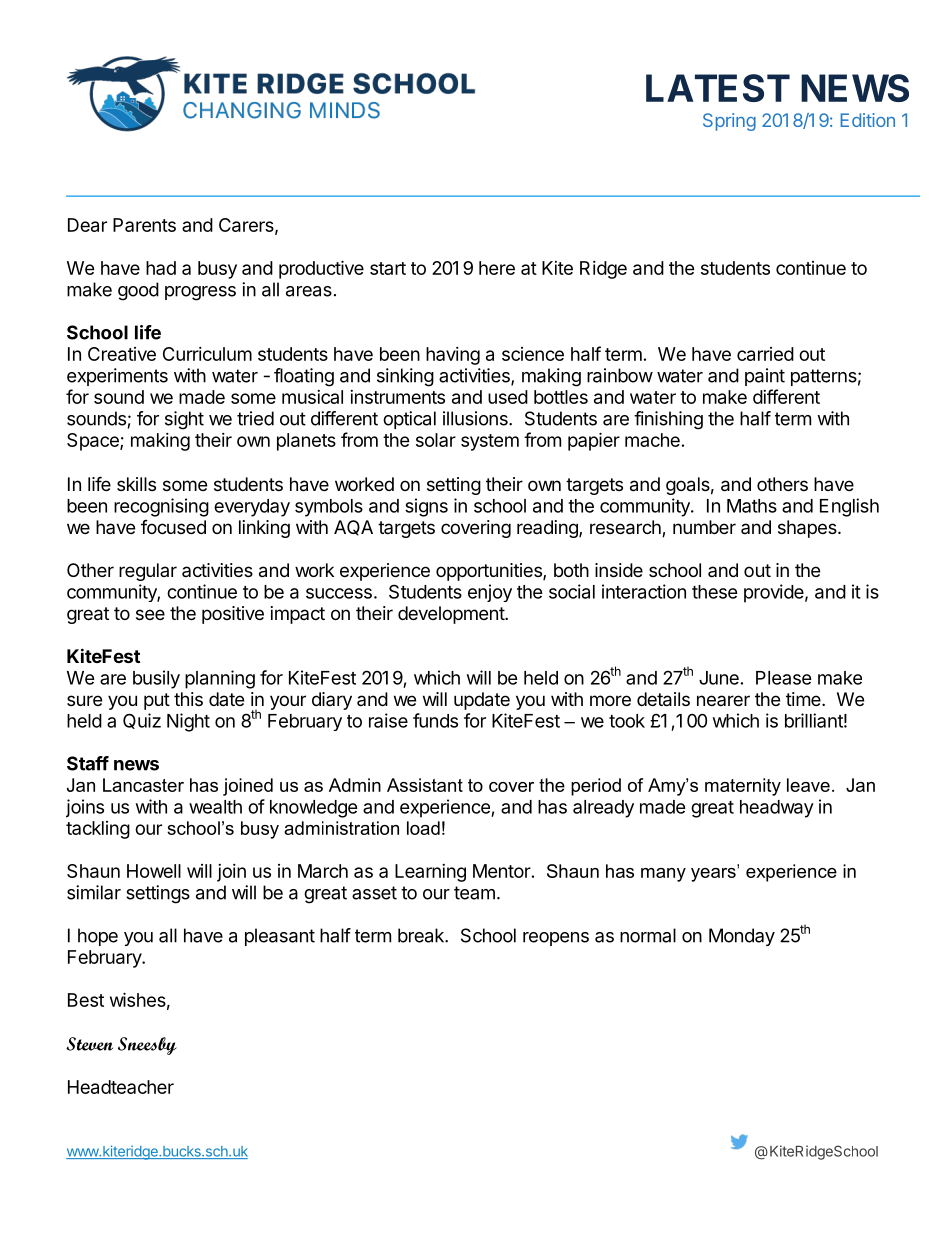 This screenshot has width=952, height=1233. What do you see at coordinates (86, 1000) in the screenshot?
I see `Best` at bounding box center [86, 1000].
